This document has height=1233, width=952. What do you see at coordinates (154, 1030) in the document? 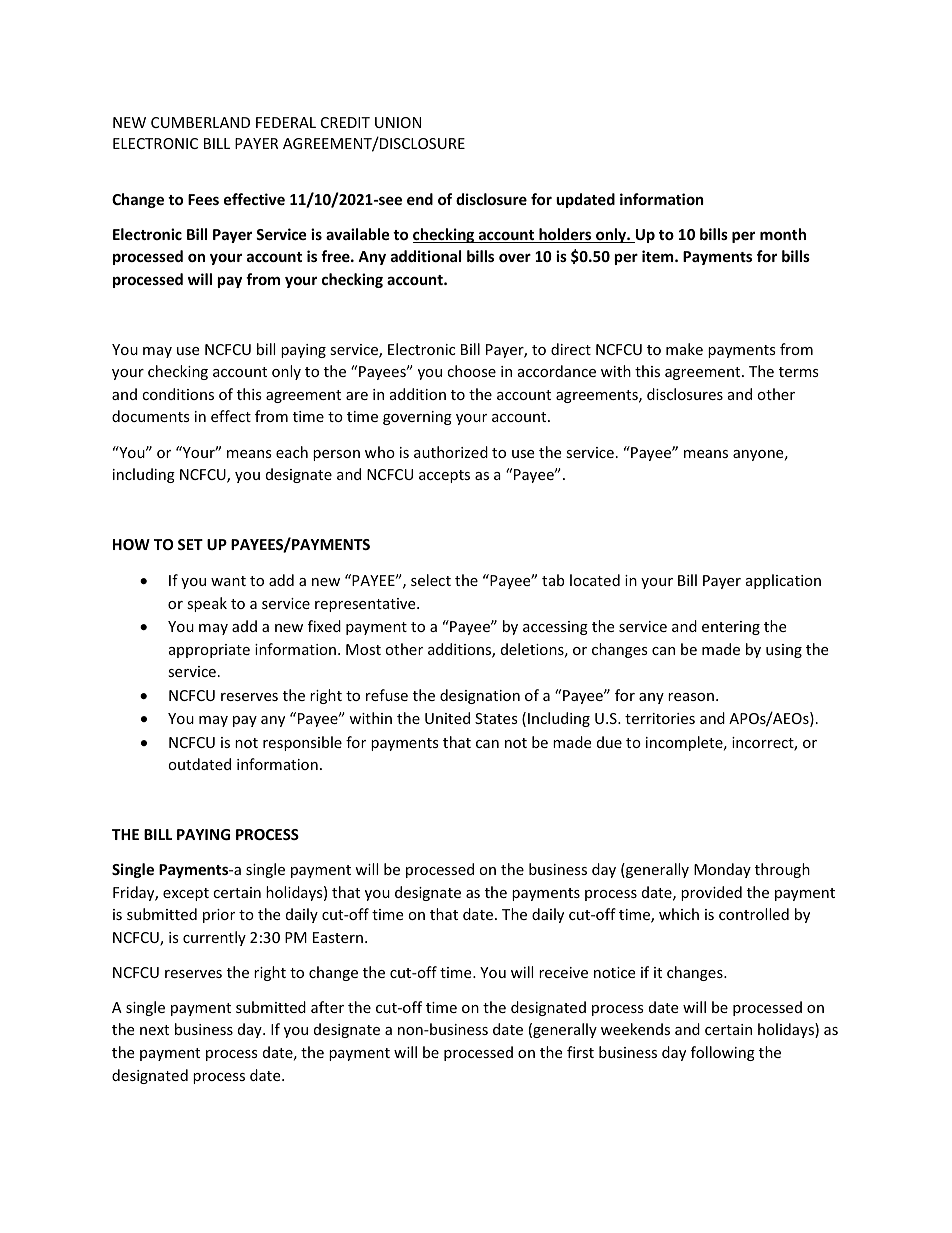
I see `next` at bounding box center [154, 1030].
